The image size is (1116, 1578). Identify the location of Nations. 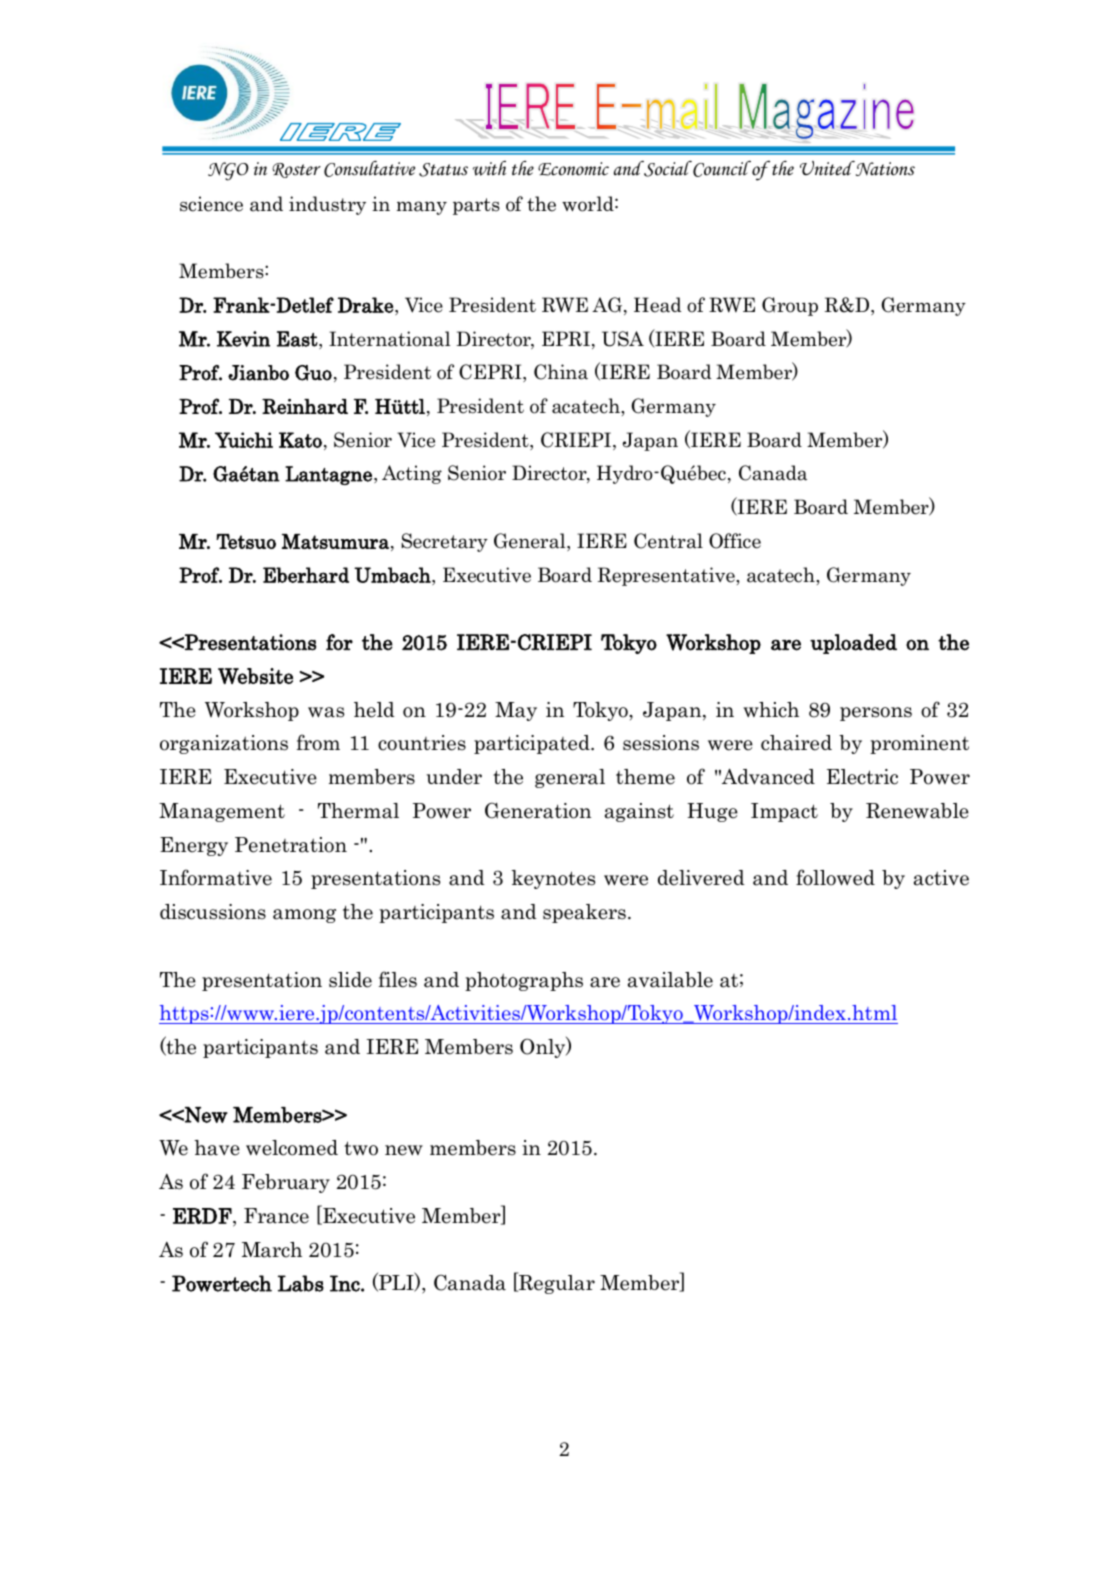
(884, 168).
